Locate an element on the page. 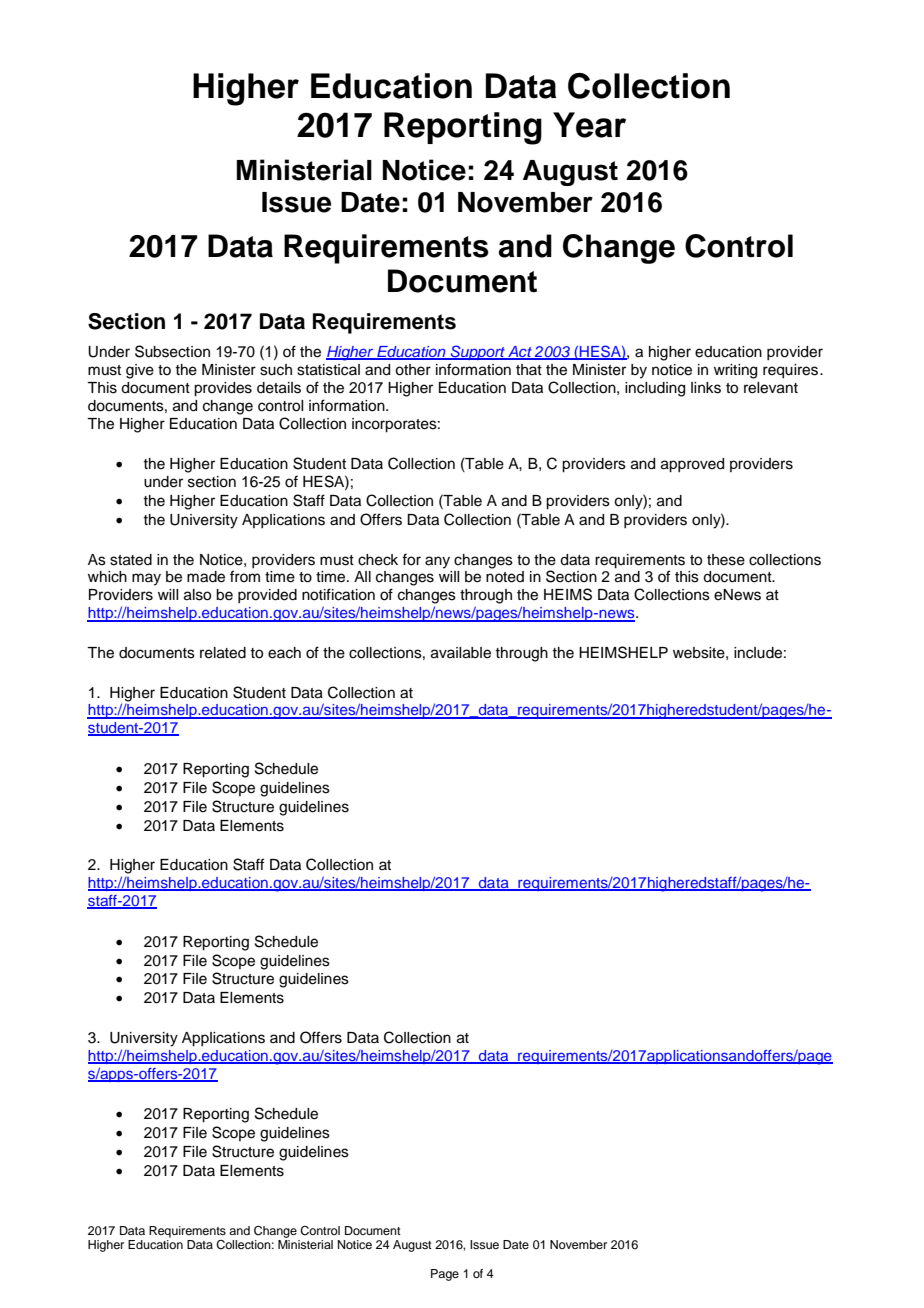 This image has height=1308, width=924. these is located at coordinates (726, 560).
